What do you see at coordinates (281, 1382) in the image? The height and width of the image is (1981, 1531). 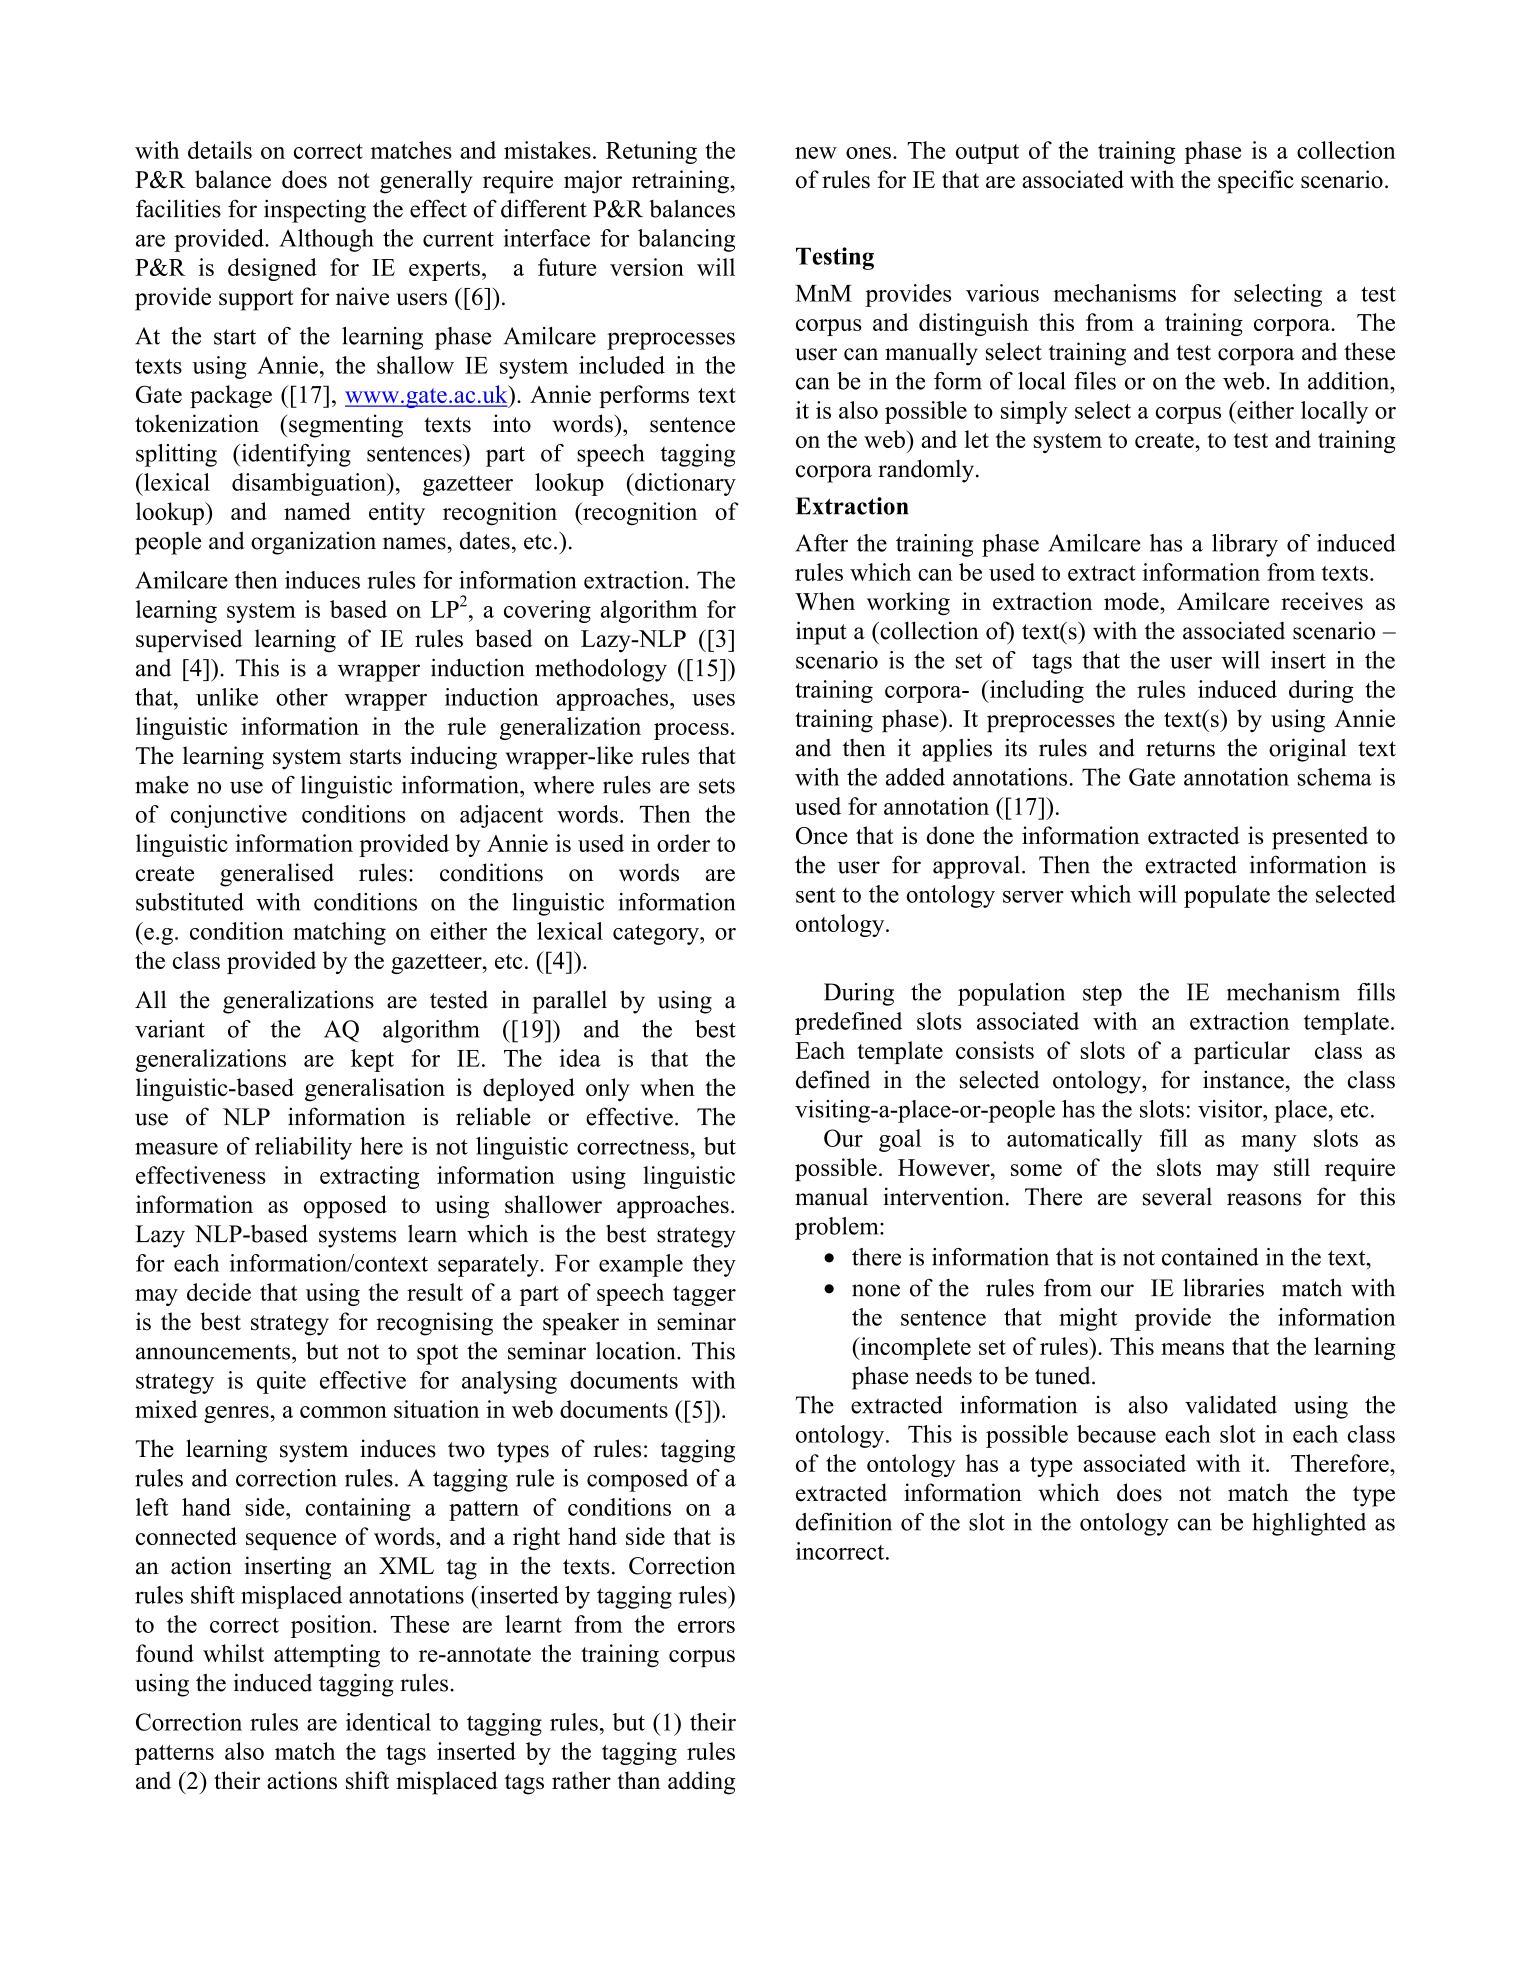 I see `quite` at bounding box center [281, 1382].
